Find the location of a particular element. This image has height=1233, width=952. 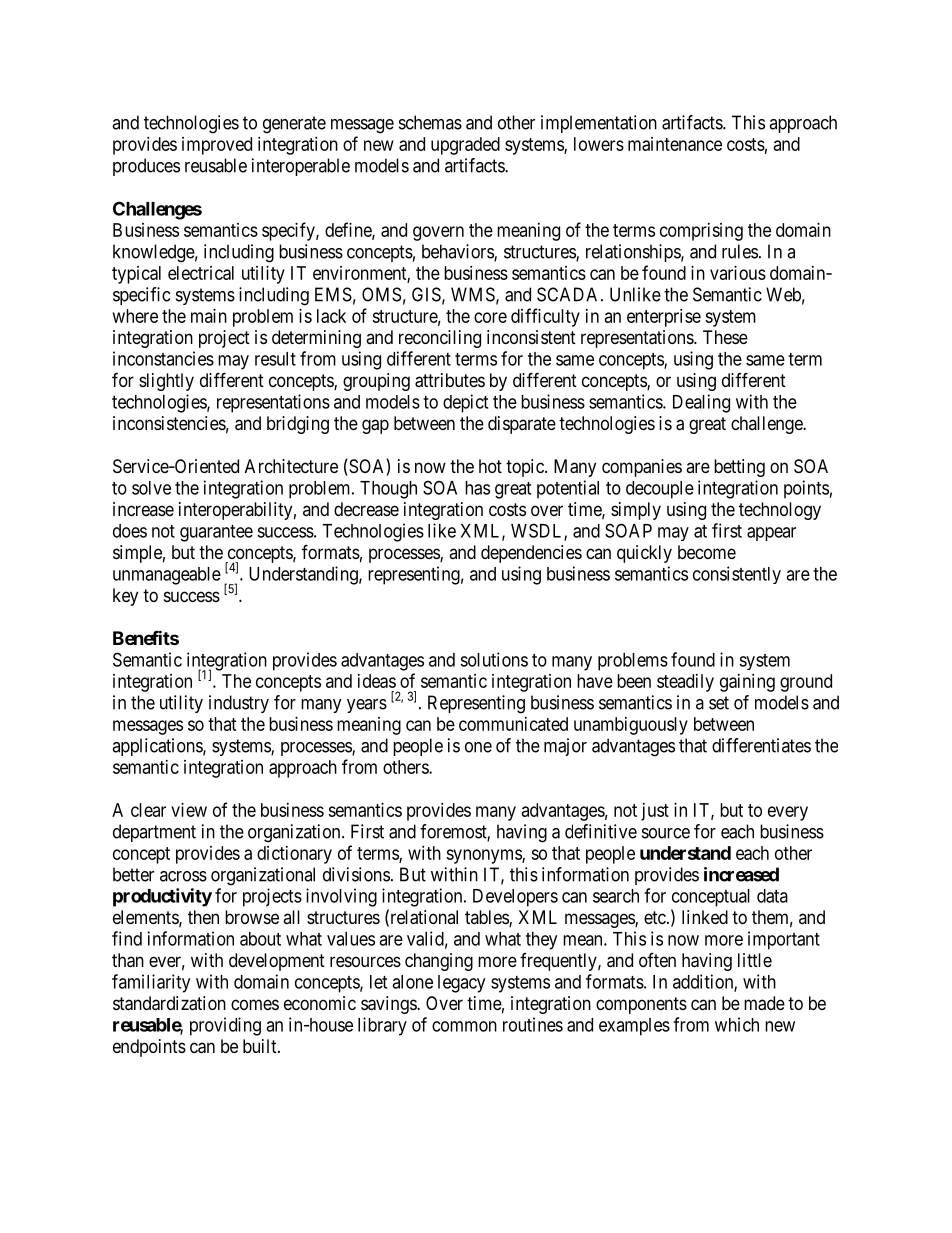

view is located at coordinates (189, 810).
